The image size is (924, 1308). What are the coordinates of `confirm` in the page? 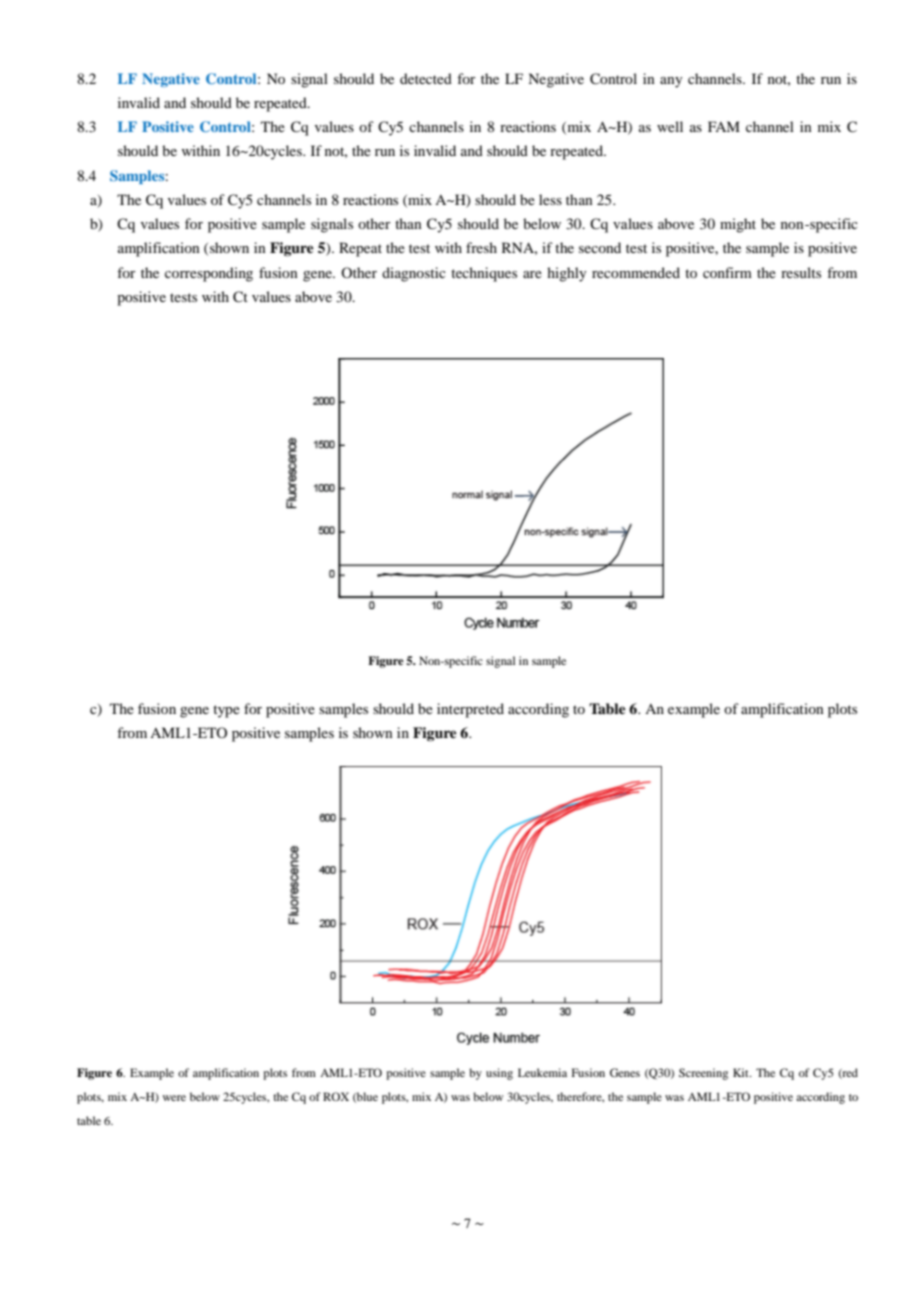 It's located at (727, 272).
